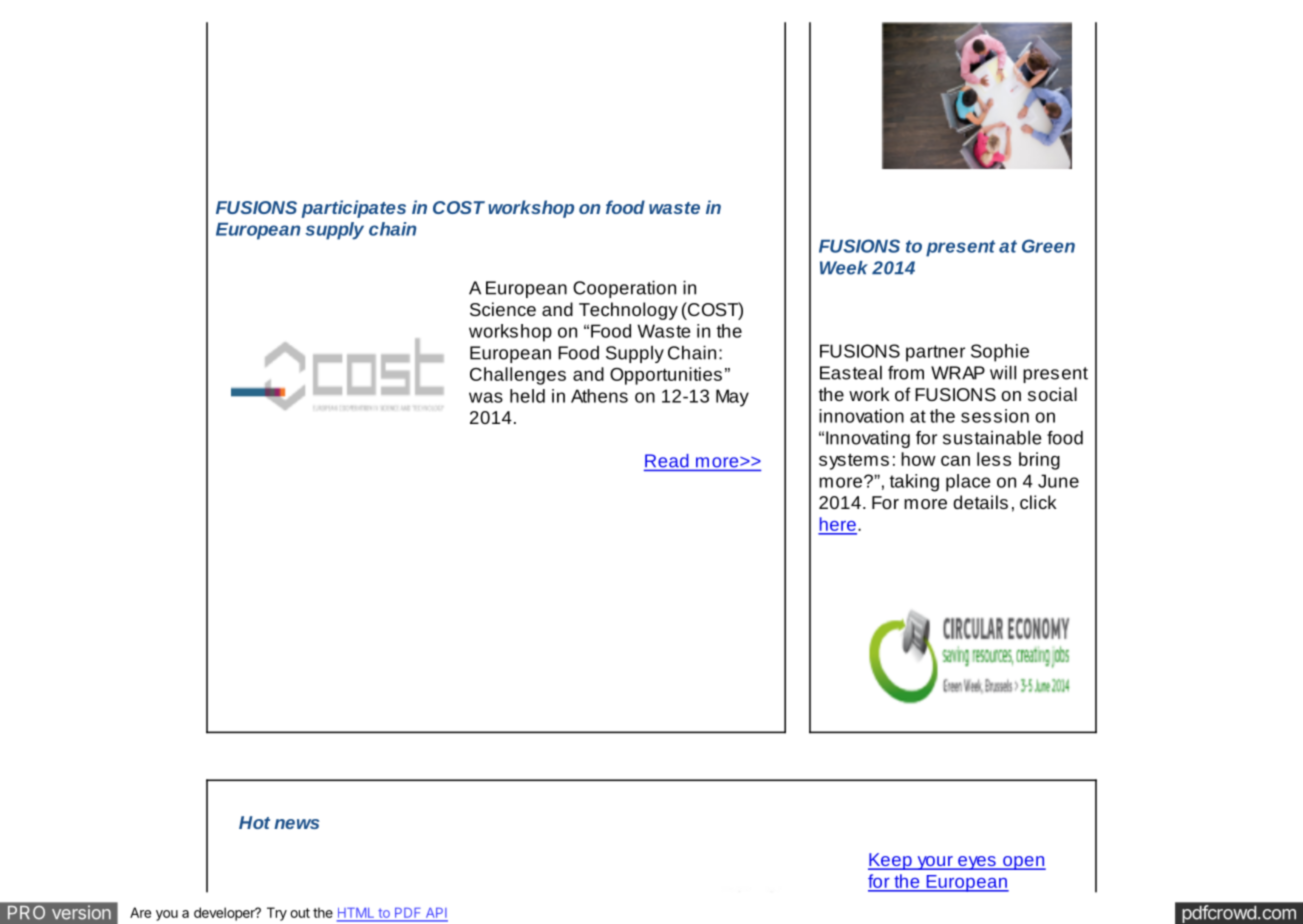 Image resolution: width=1303 pixels, height=924 pixels. What do you see at coordinates (296, 824) in the image?
I see `news` at bounding box center [296, 824].
